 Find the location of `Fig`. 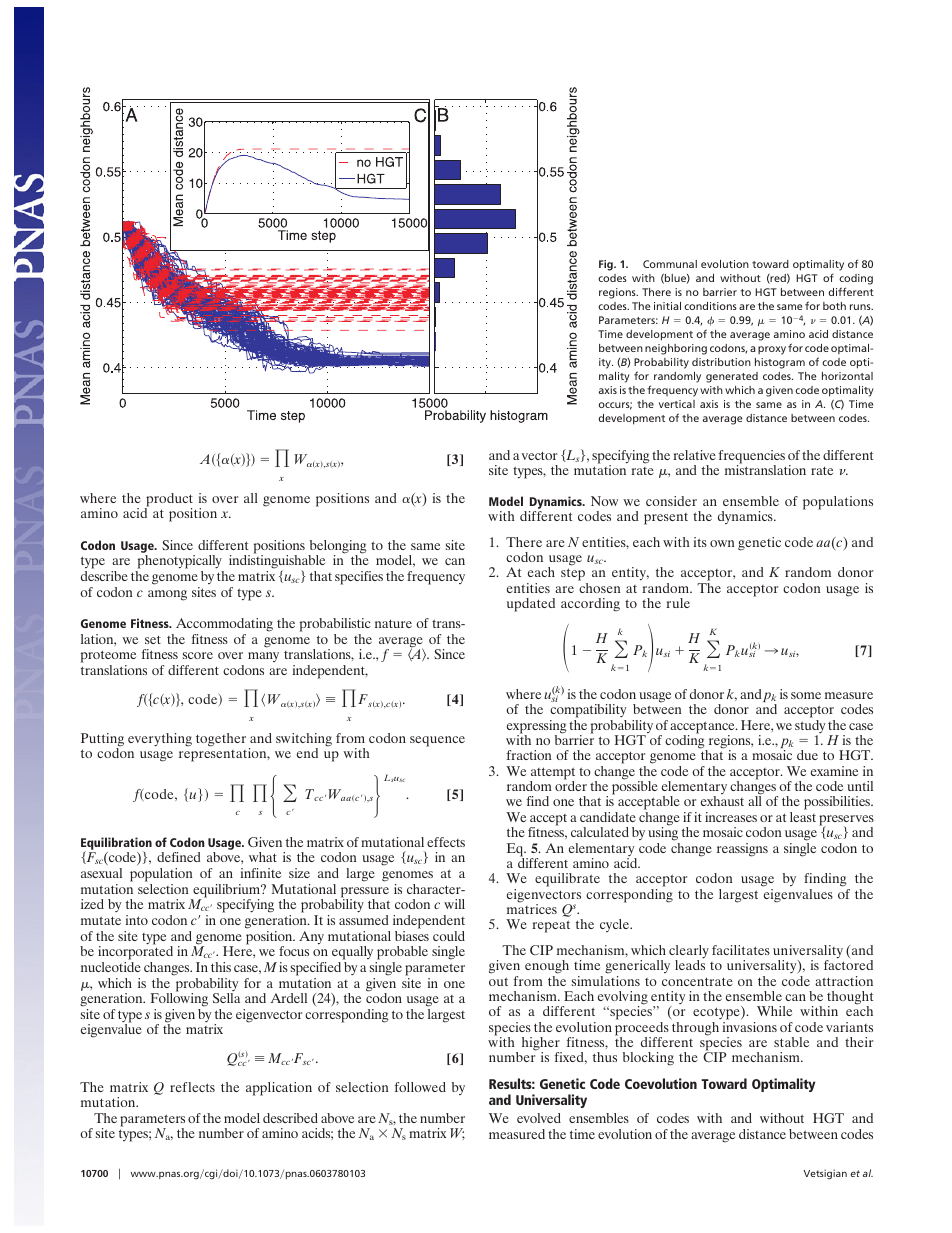

Fig is located at coordinates (607, 265).
